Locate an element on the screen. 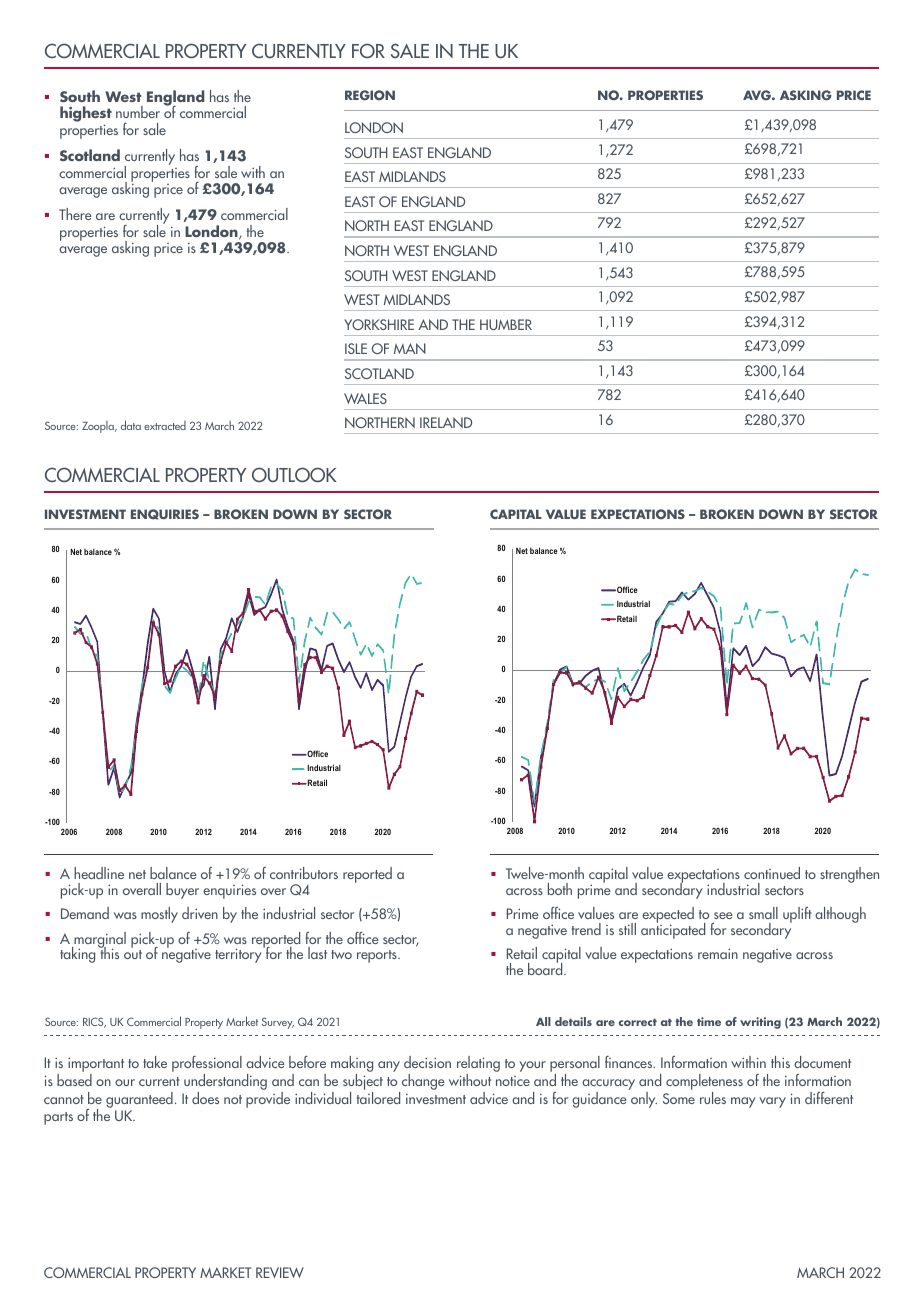 This screenshot has width=924, height=1308. continued is located at coordinates (772, 873).
